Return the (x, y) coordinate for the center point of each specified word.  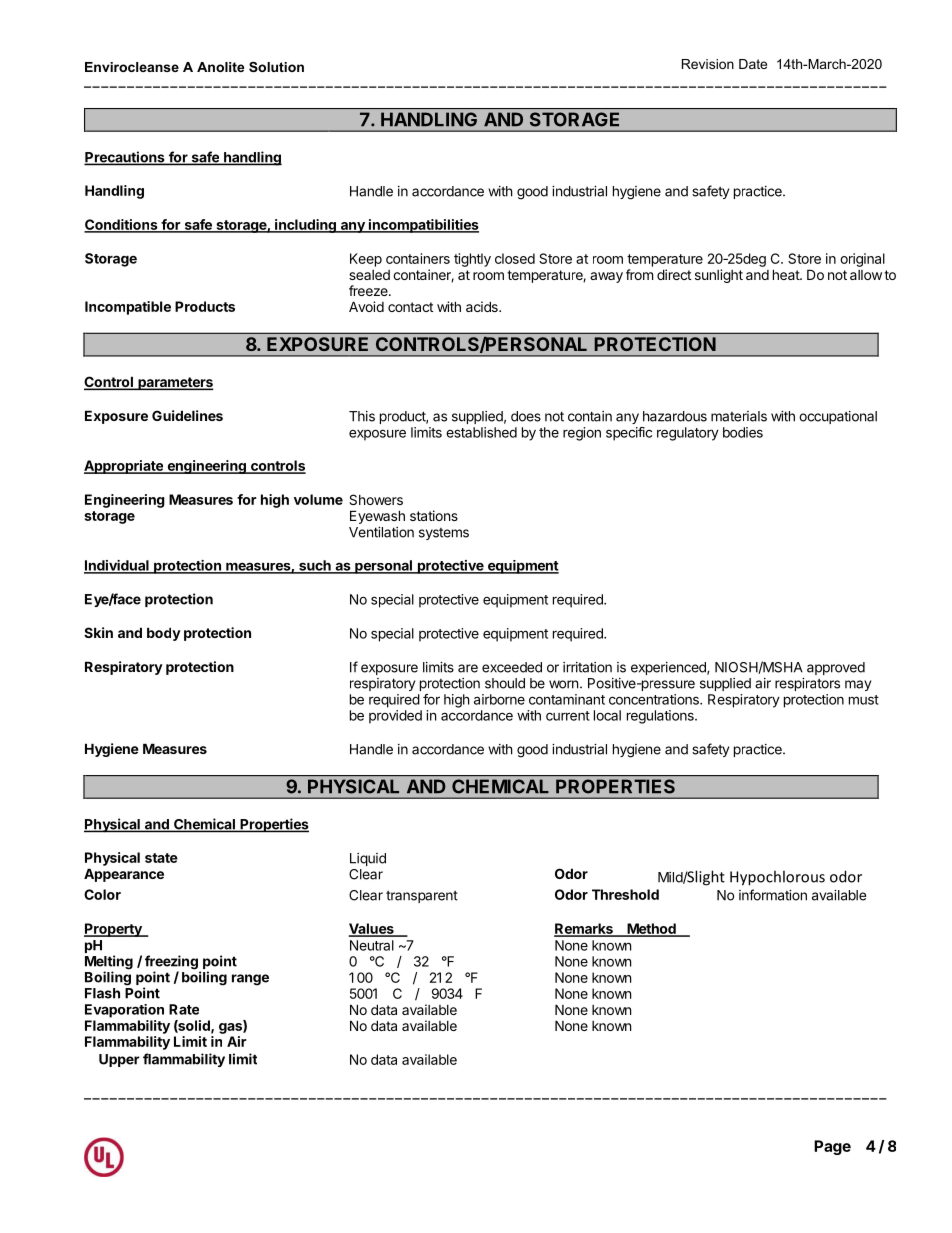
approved (836, 668)
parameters (175, 383)
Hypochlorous (777, 878)
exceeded (512, 667)
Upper (119, 1060)
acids (483, 306)
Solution (276, 67)
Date (753, 64)
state (161, 858)
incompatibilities (423, 226)
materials (739, 416)
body (164, 634)
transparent (422, 897)
